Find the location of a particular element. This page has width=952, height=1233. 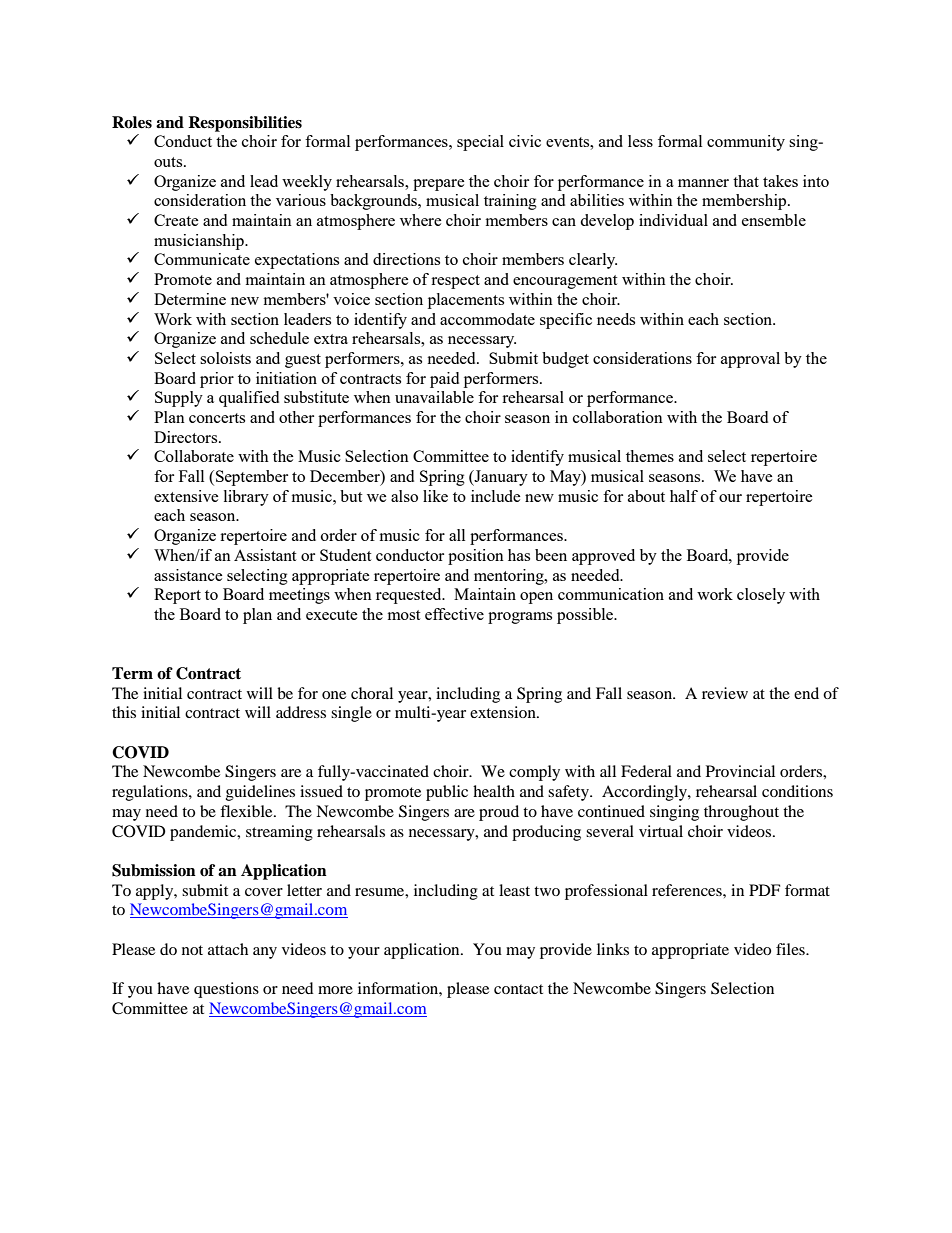

review is located at coordinates (725, 693).
